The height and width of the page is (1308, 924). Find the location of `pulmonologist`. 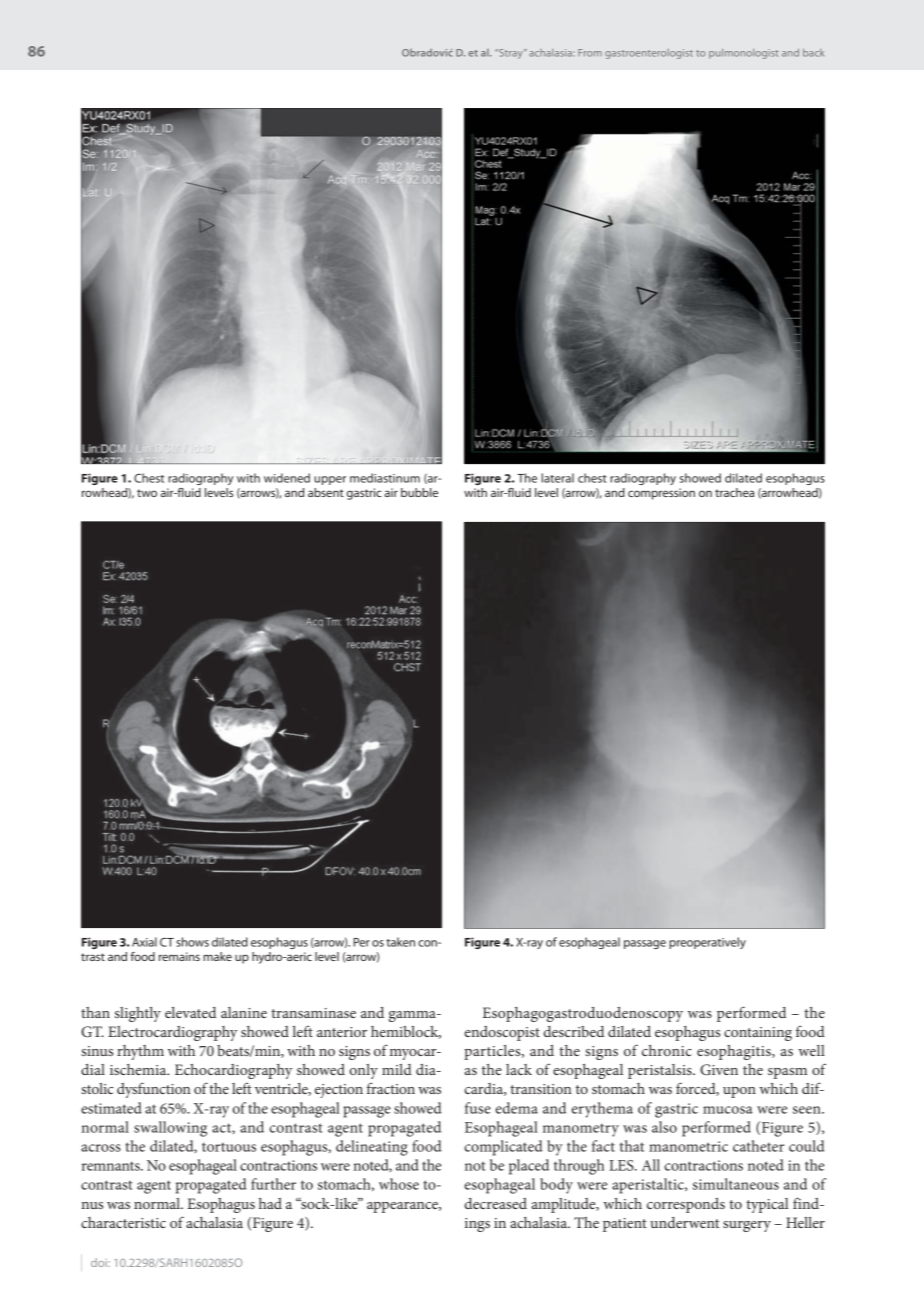

pulmonologist is located at coordinates (744, 54).
